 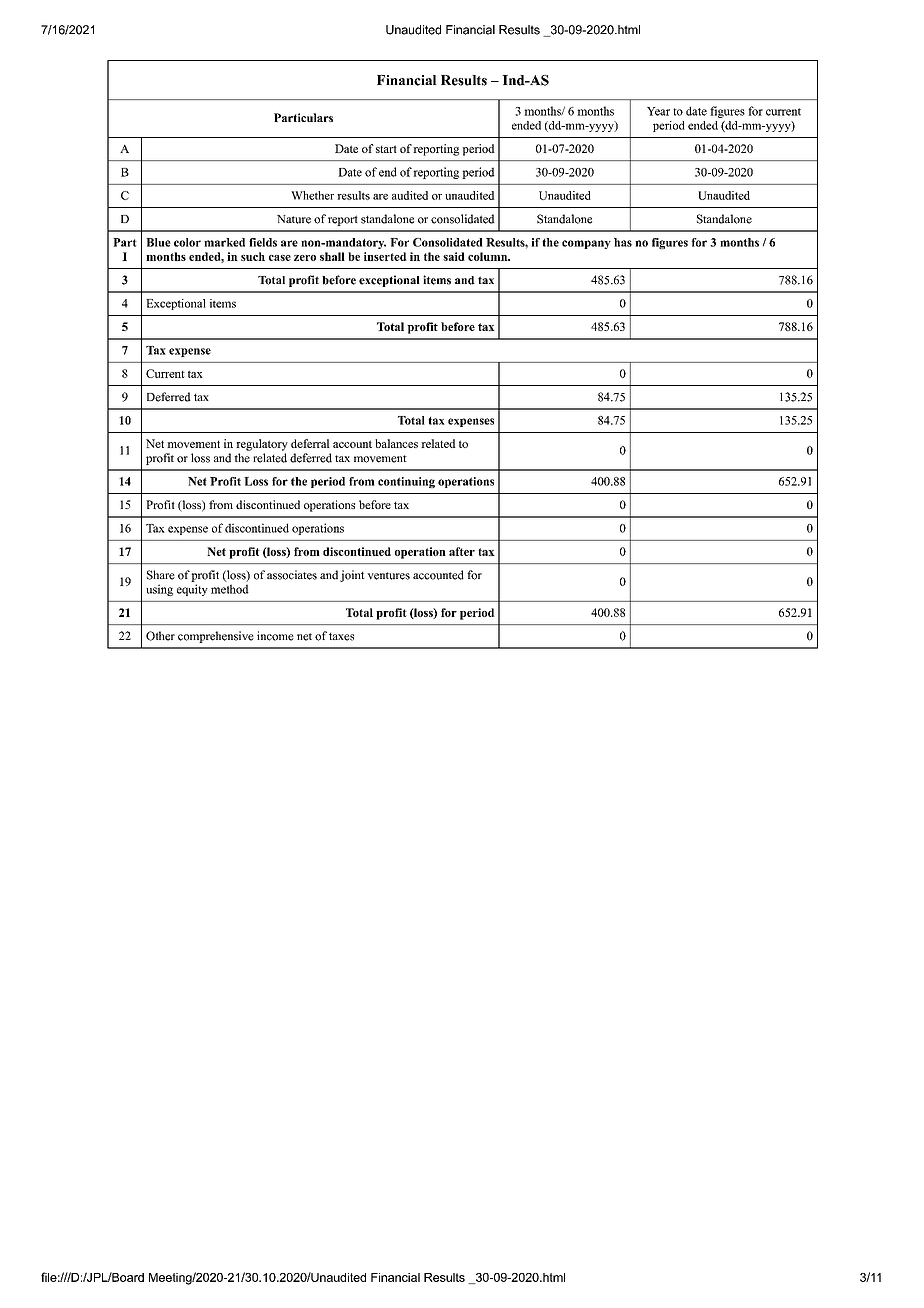 What do you see at coordinates (253, 256) in the screenshot?
I see `such` at bounding box center [253, 256].
